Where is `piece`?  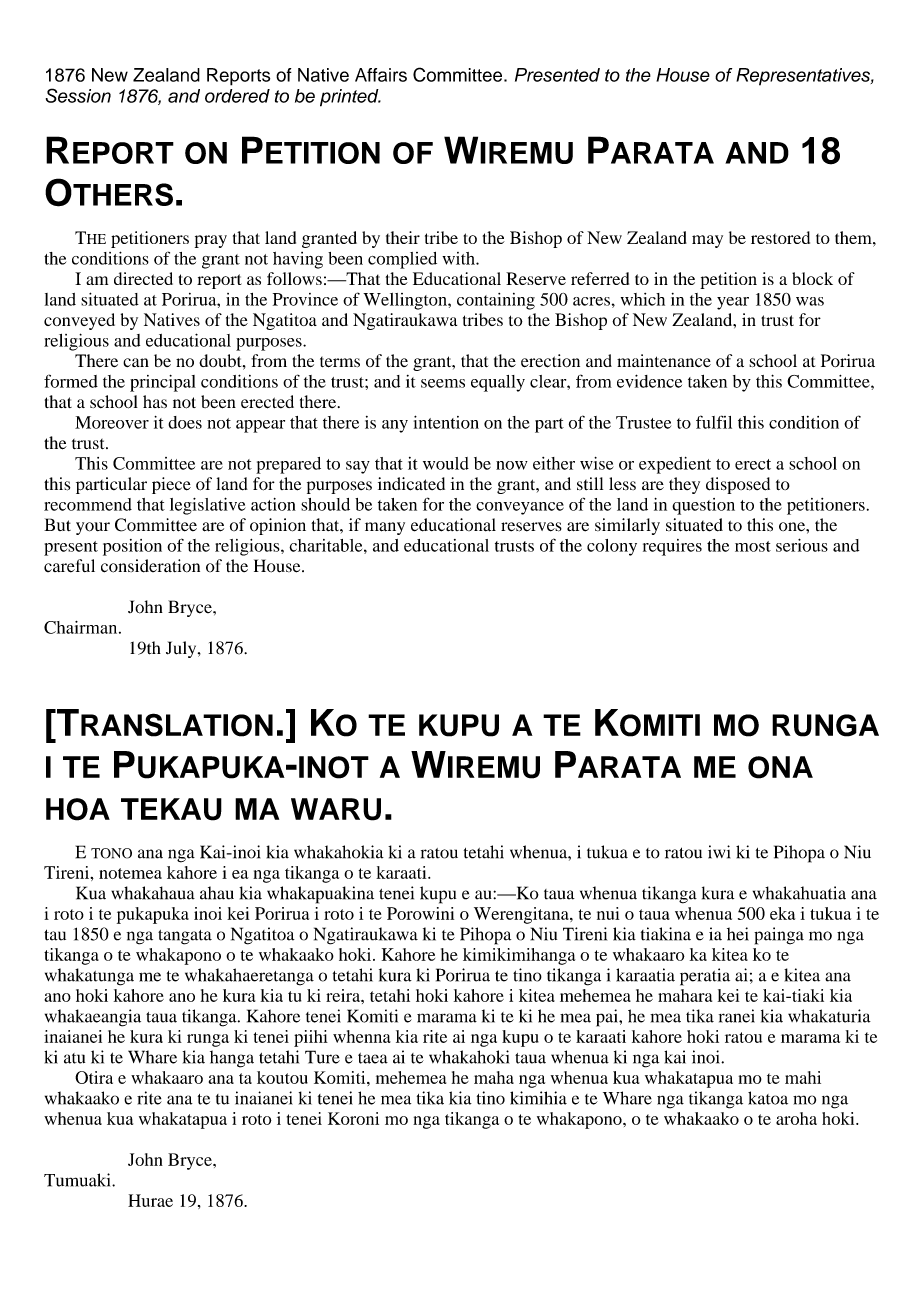 piece is located at coordinates (171, 485).
